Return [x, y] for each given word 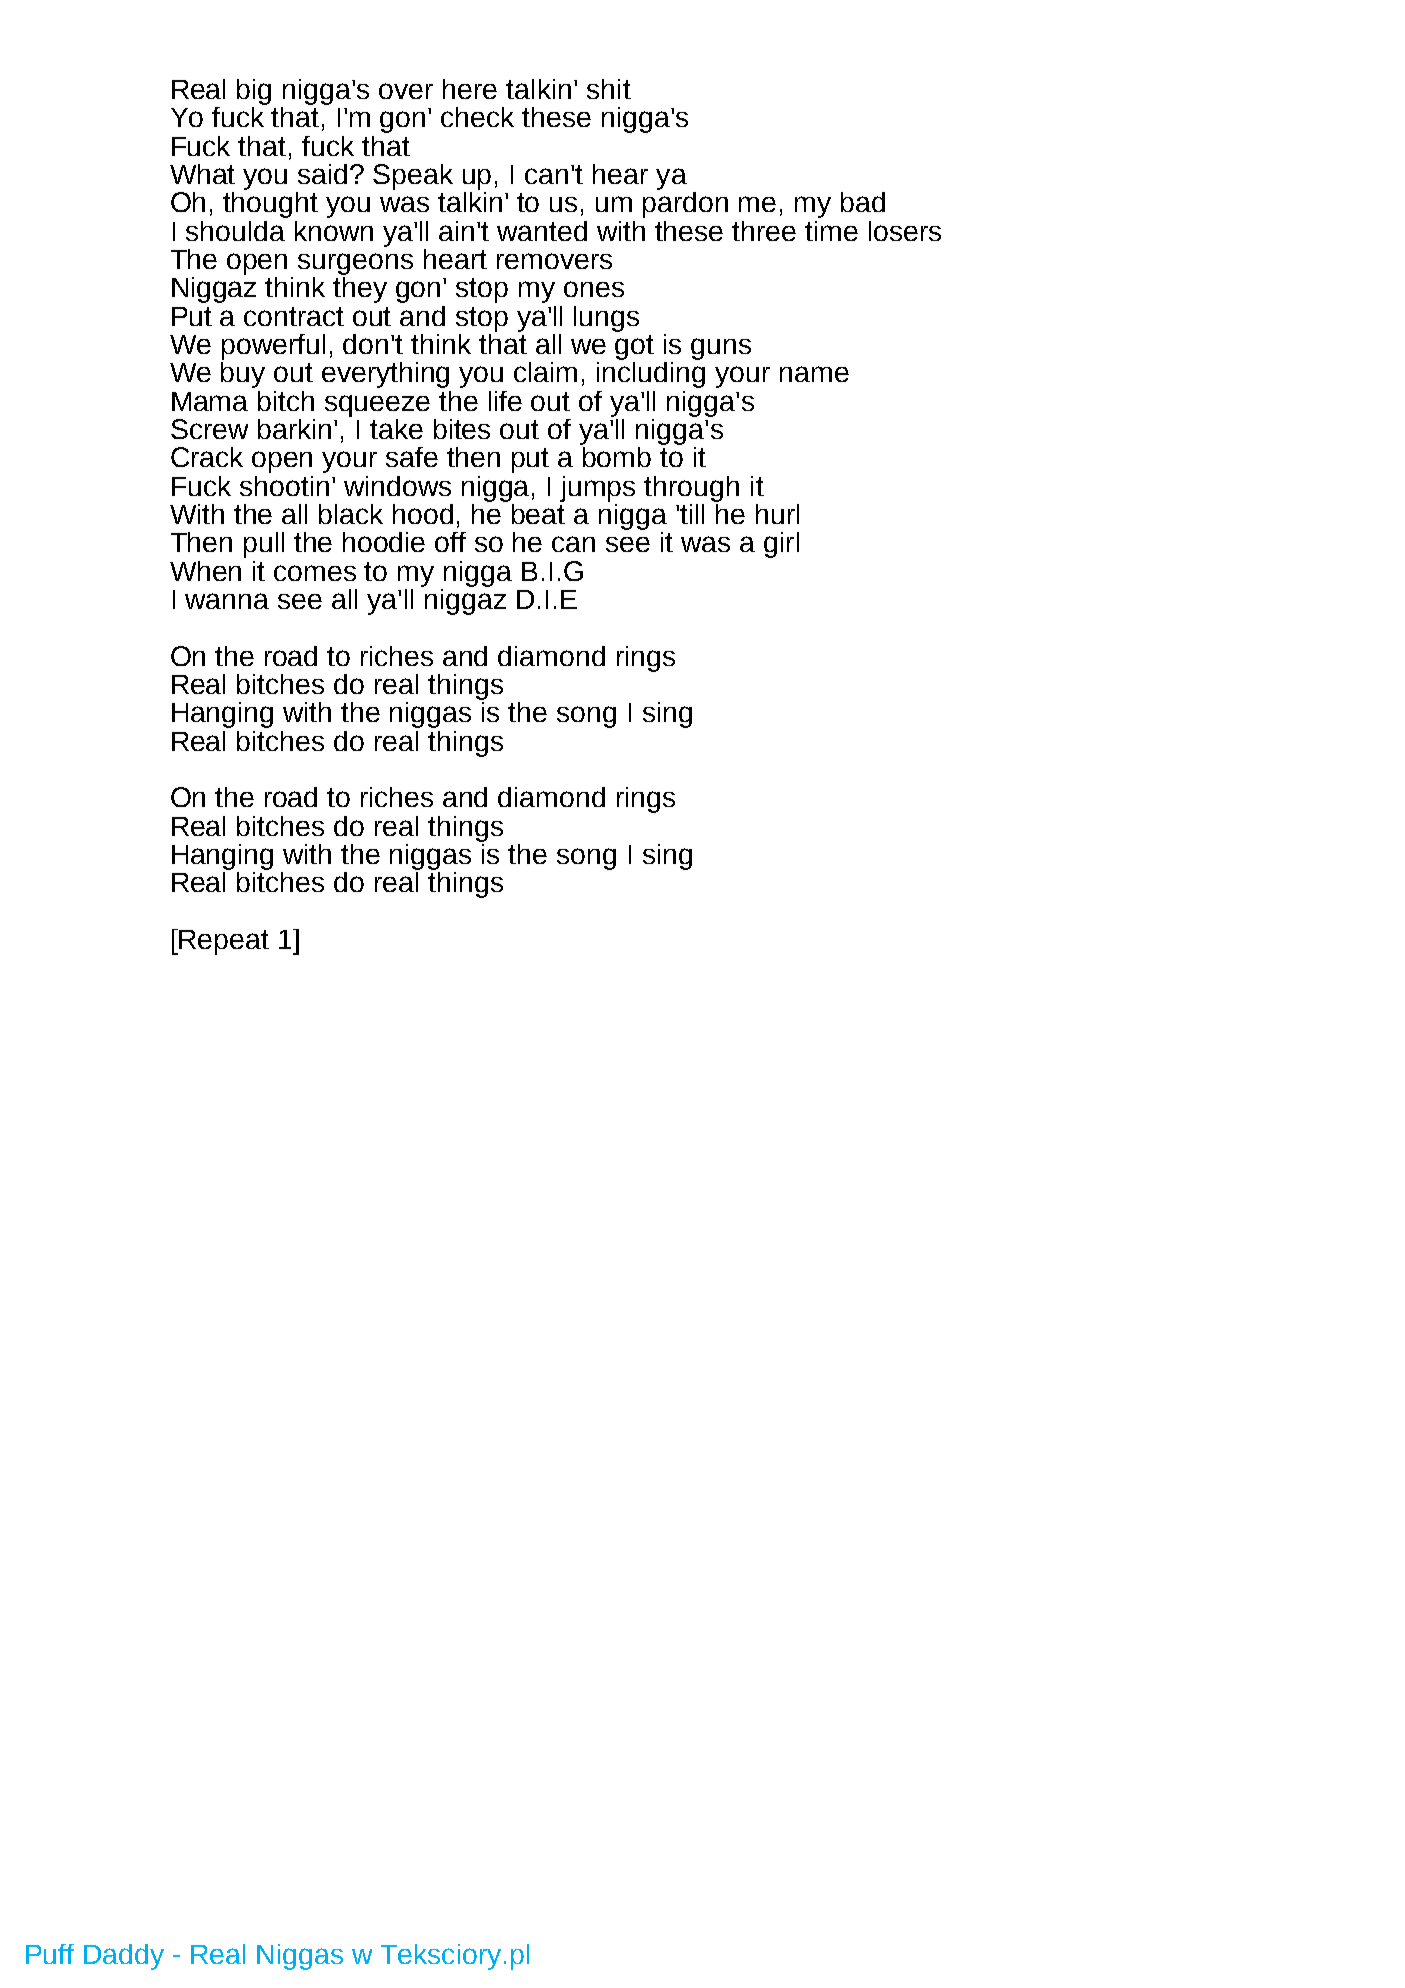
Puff [50, 1954]
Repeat [224, 942]
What [202, 174]
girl [781, 545]
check [477, 117]
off [450, 542]
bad [863, 202]
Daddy [124, 1957]
